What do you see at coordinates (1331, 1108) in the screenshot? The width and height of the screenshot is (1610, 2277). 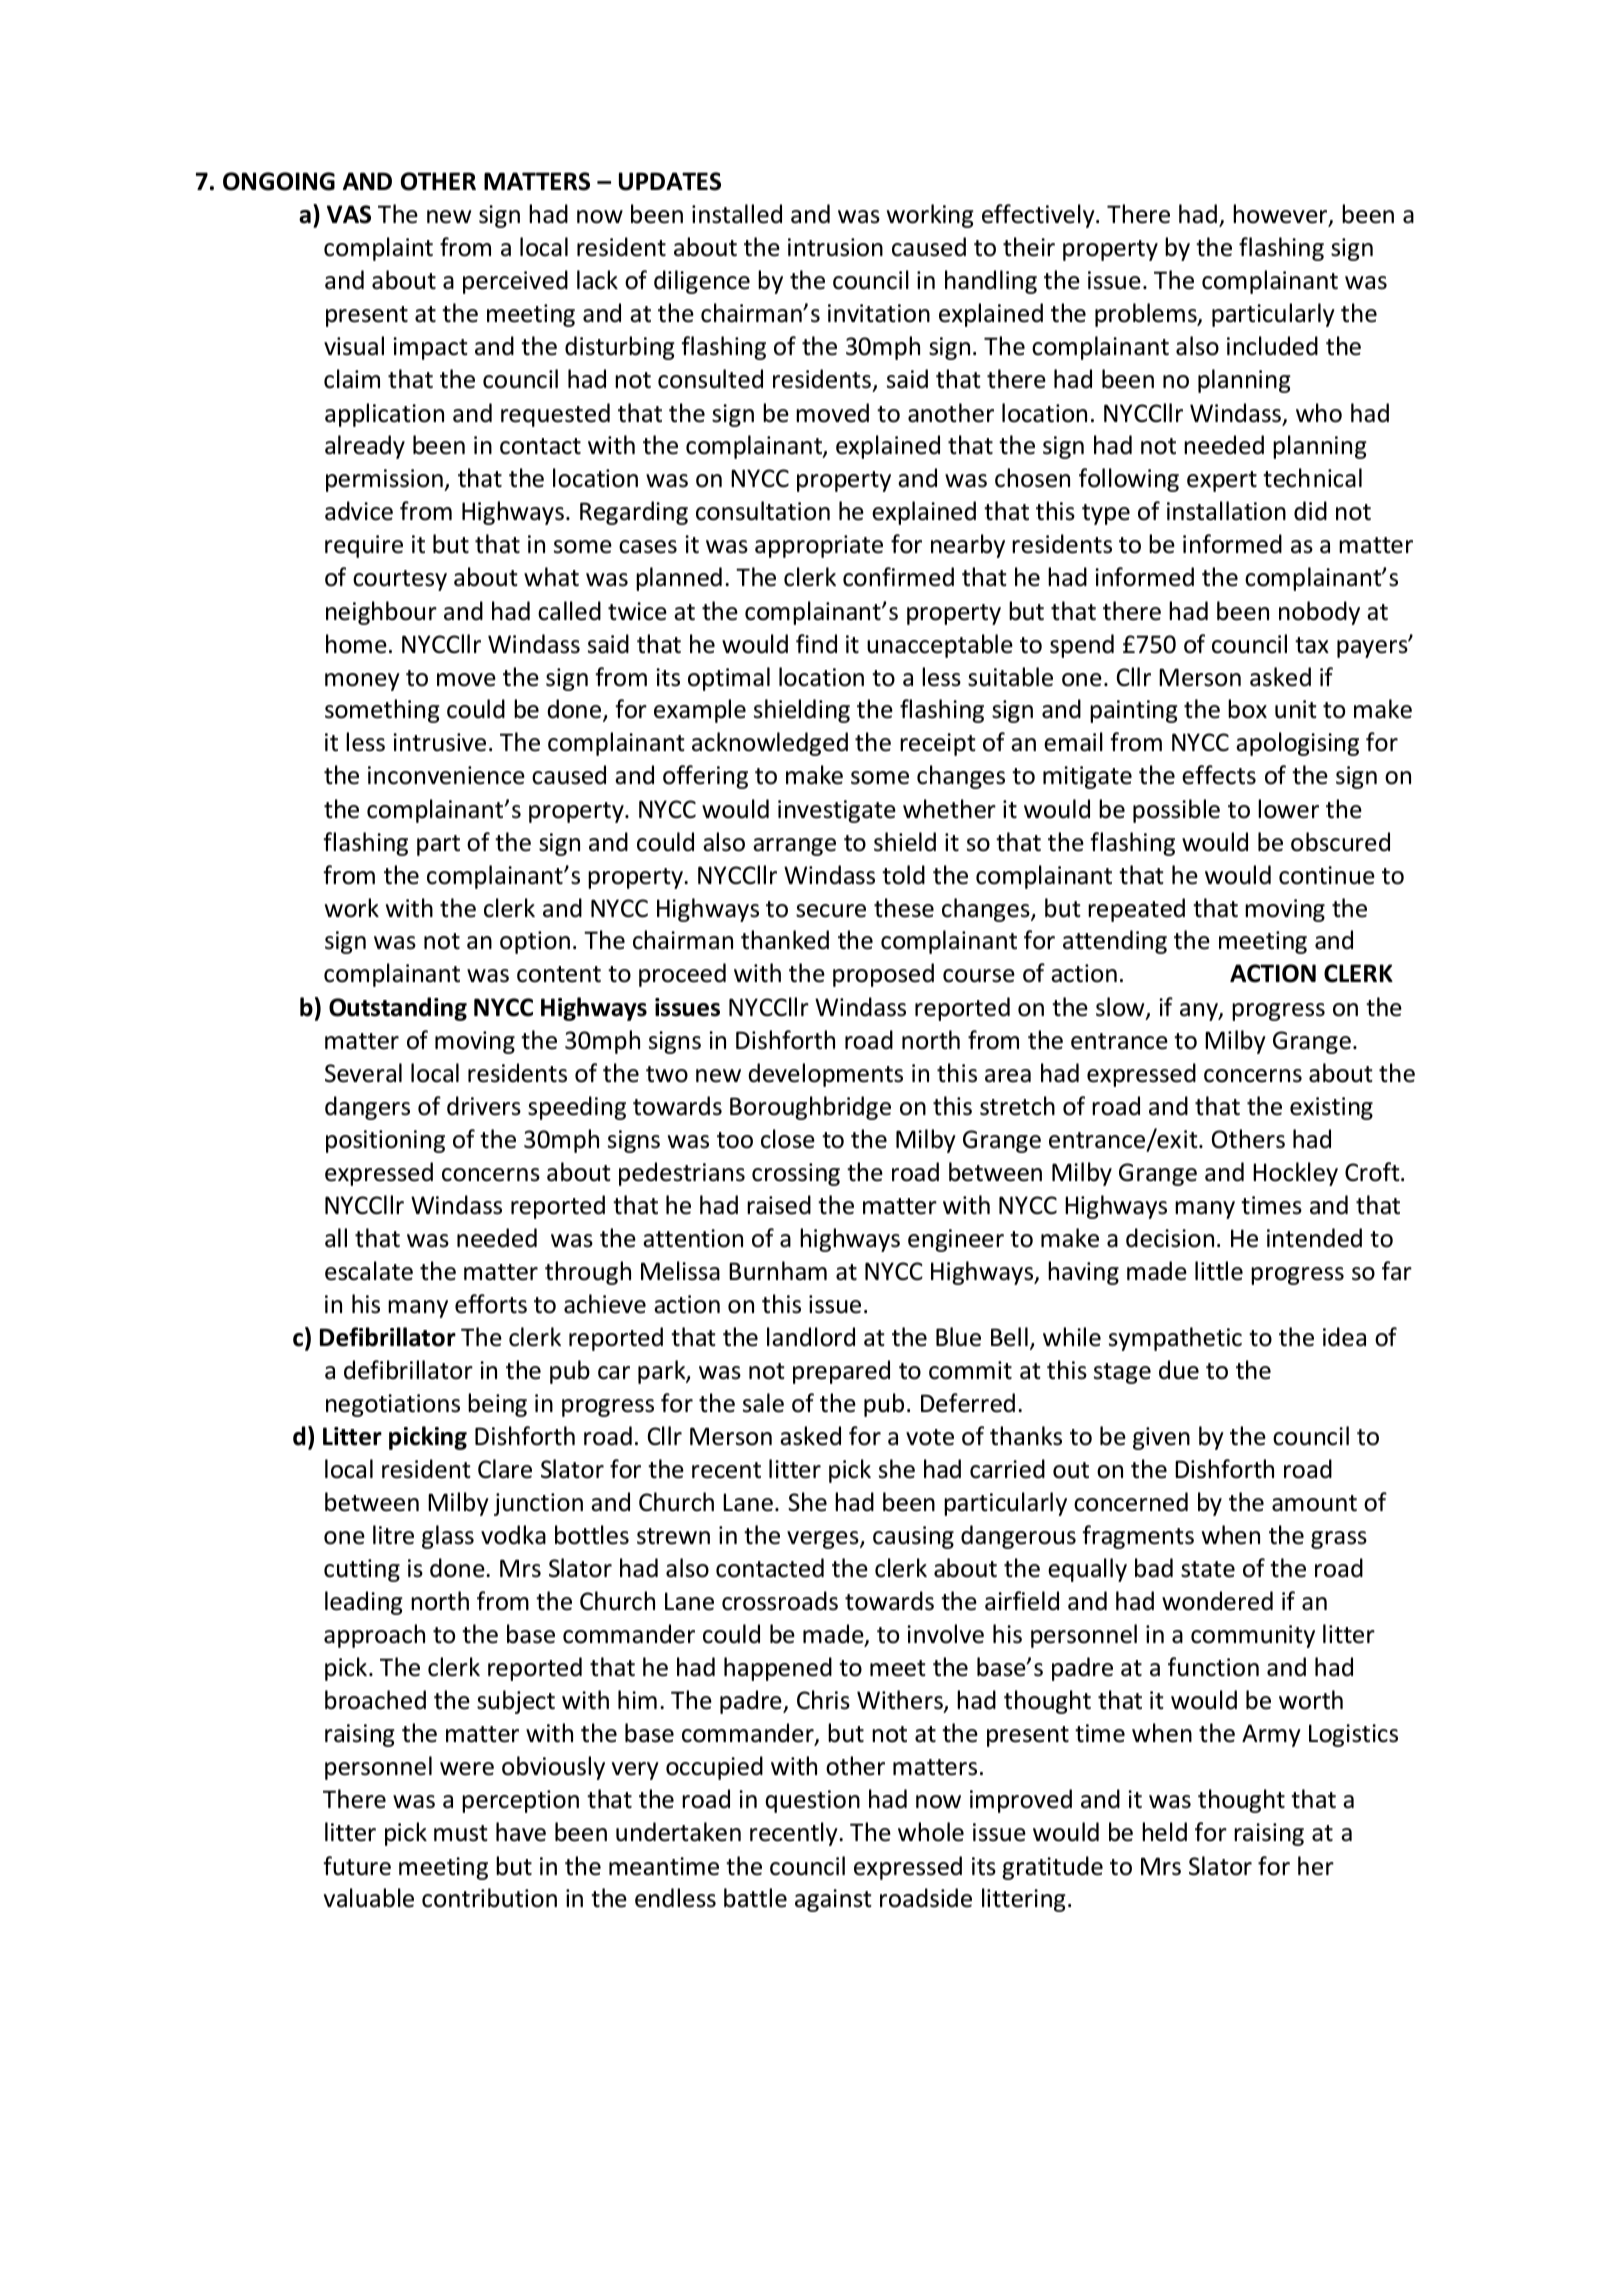 I see `existing` at bounding box center [1331, 1108].
